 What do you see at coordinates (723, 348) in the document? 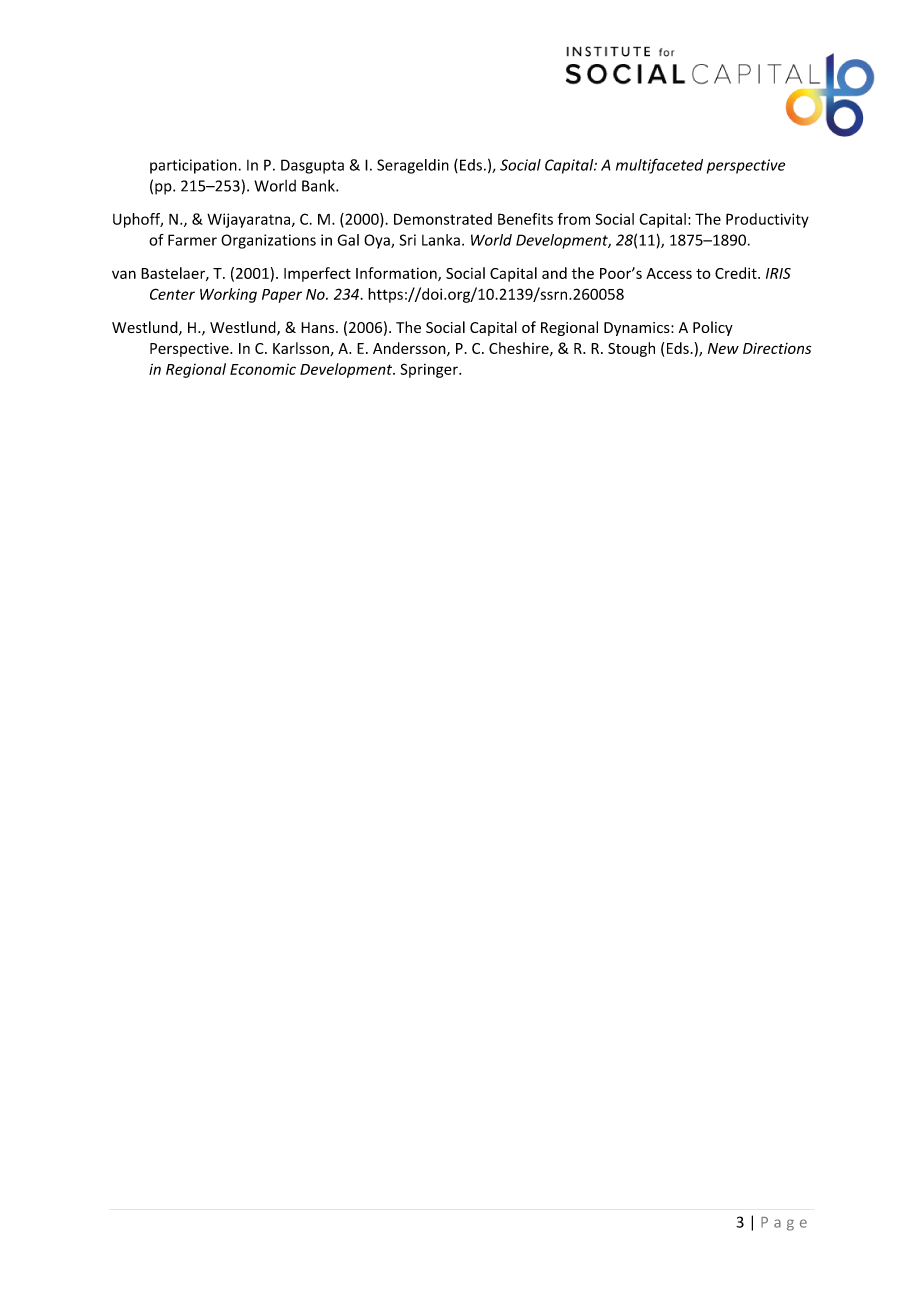
I see `New` at bounding box center [723, 348].
